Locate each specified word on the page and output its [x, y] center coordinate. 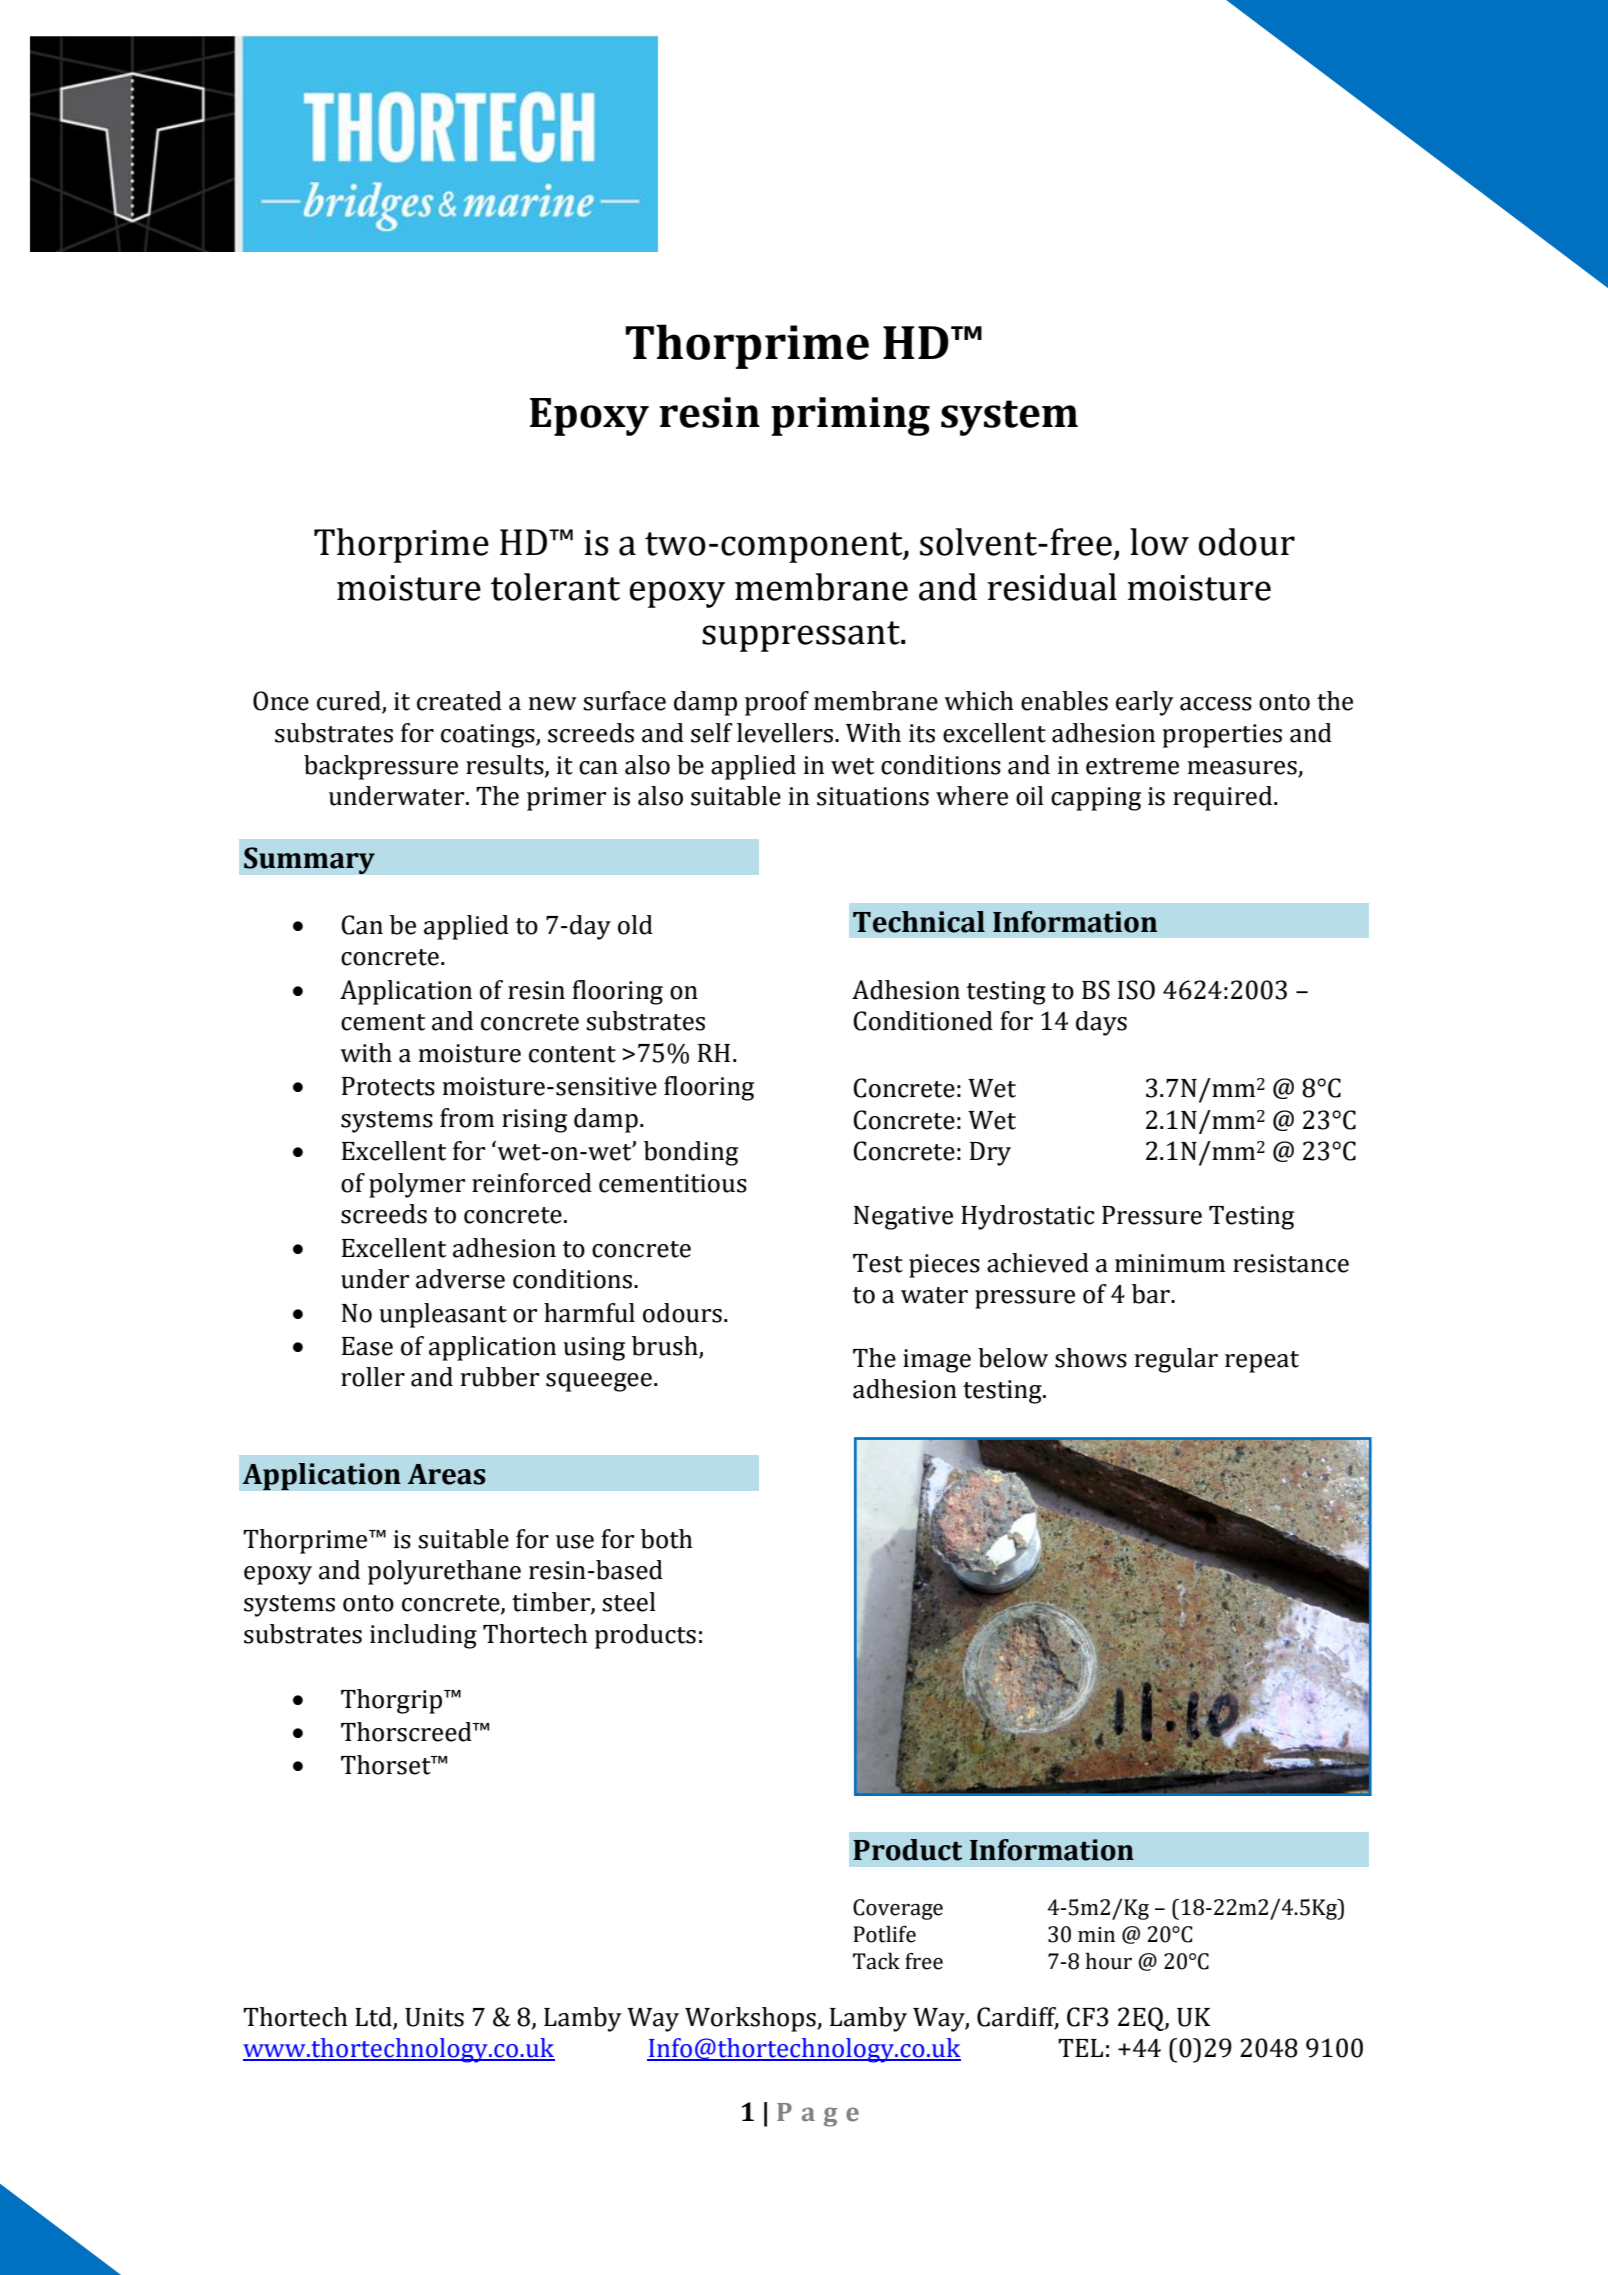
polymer [417, 1185]
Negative [903, 1218]
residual [1052, 587]
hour [1109, 1961]
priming [850, 416]
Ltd [373, 2017]
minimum [1170, 1263]
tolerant [555, 587]
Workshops [751, 2019]
